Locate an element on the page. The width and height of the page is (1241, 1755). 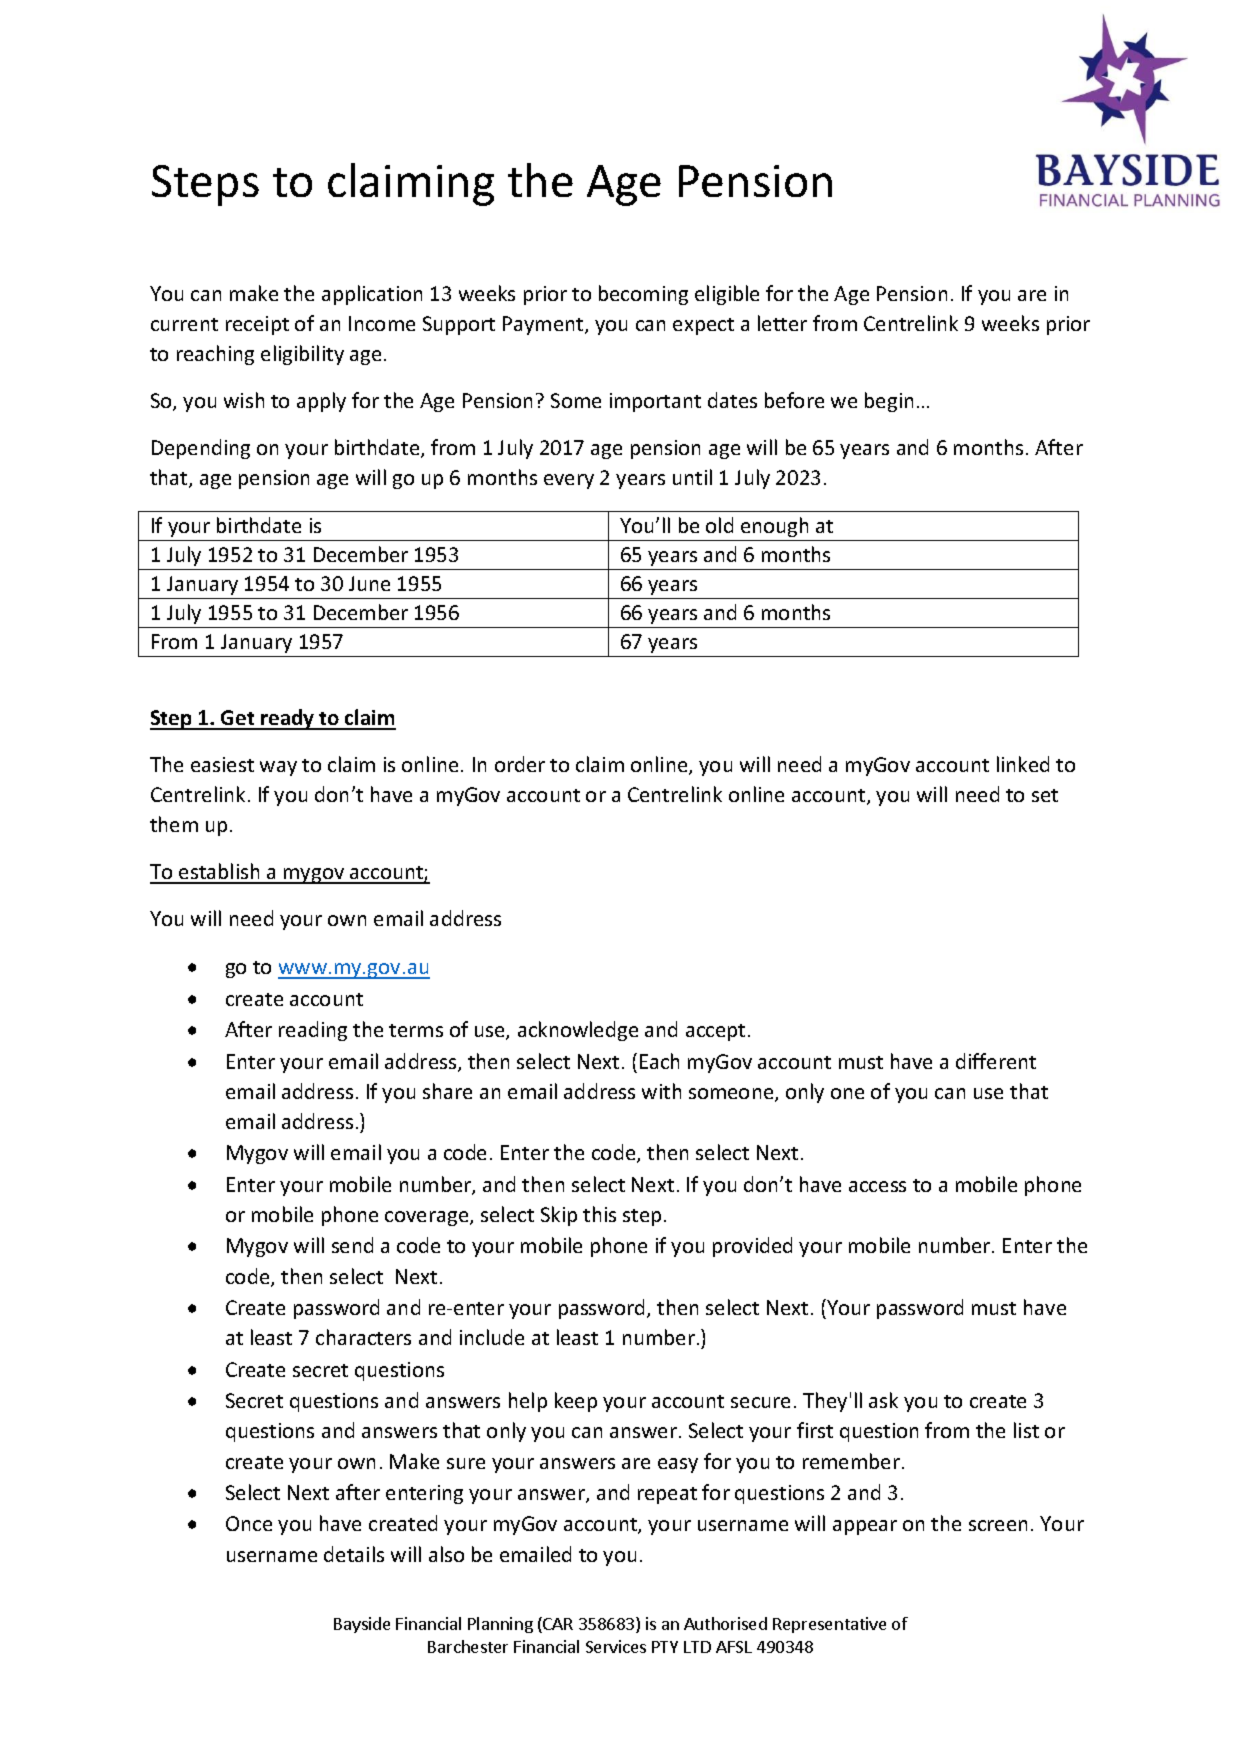
Bayside is located at coordinates (362, 1625).
